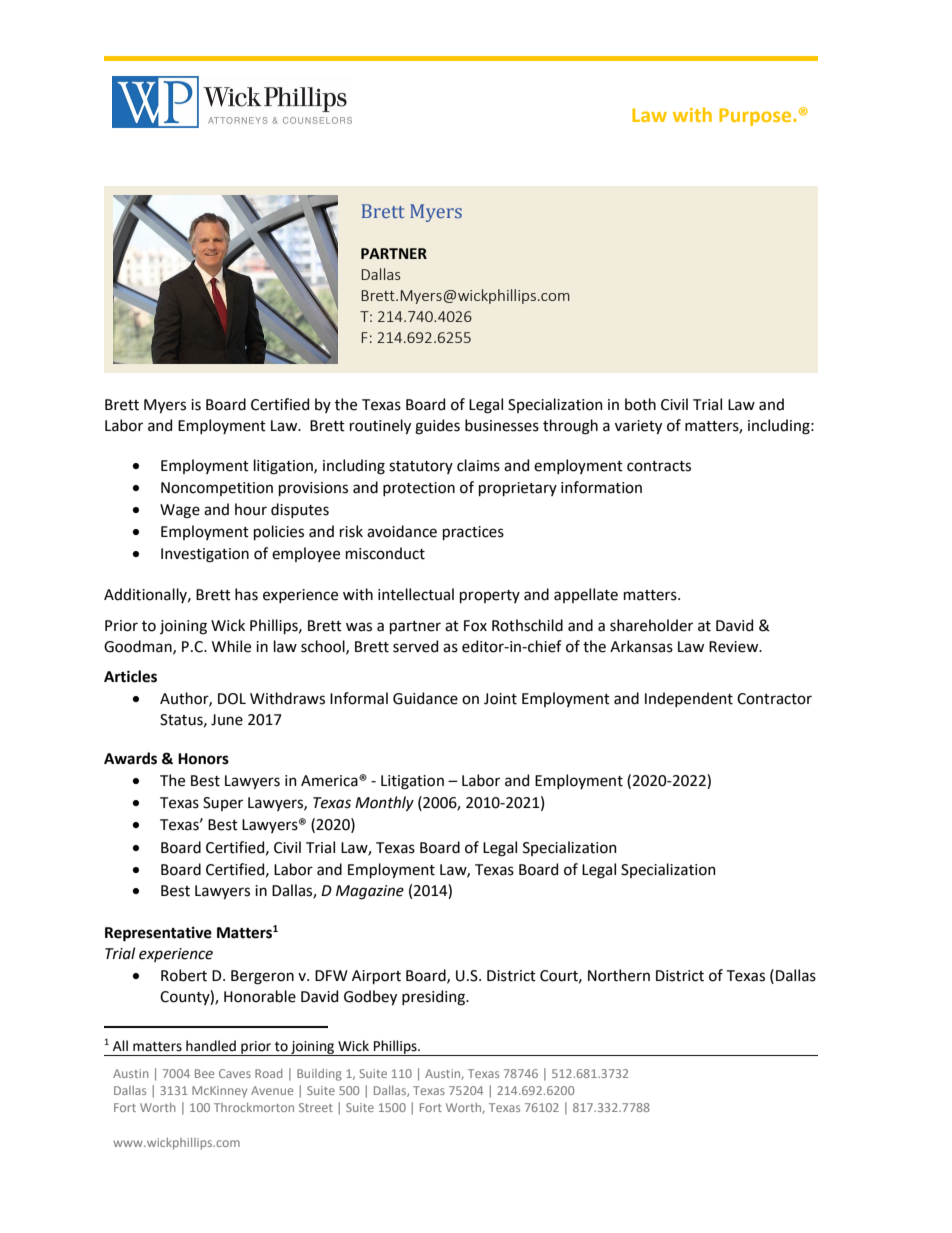 This screenshot has width=952, height=1233. Describe the element at coordinates (434, 998) in the screenshot. I see `presiding` at that location.
